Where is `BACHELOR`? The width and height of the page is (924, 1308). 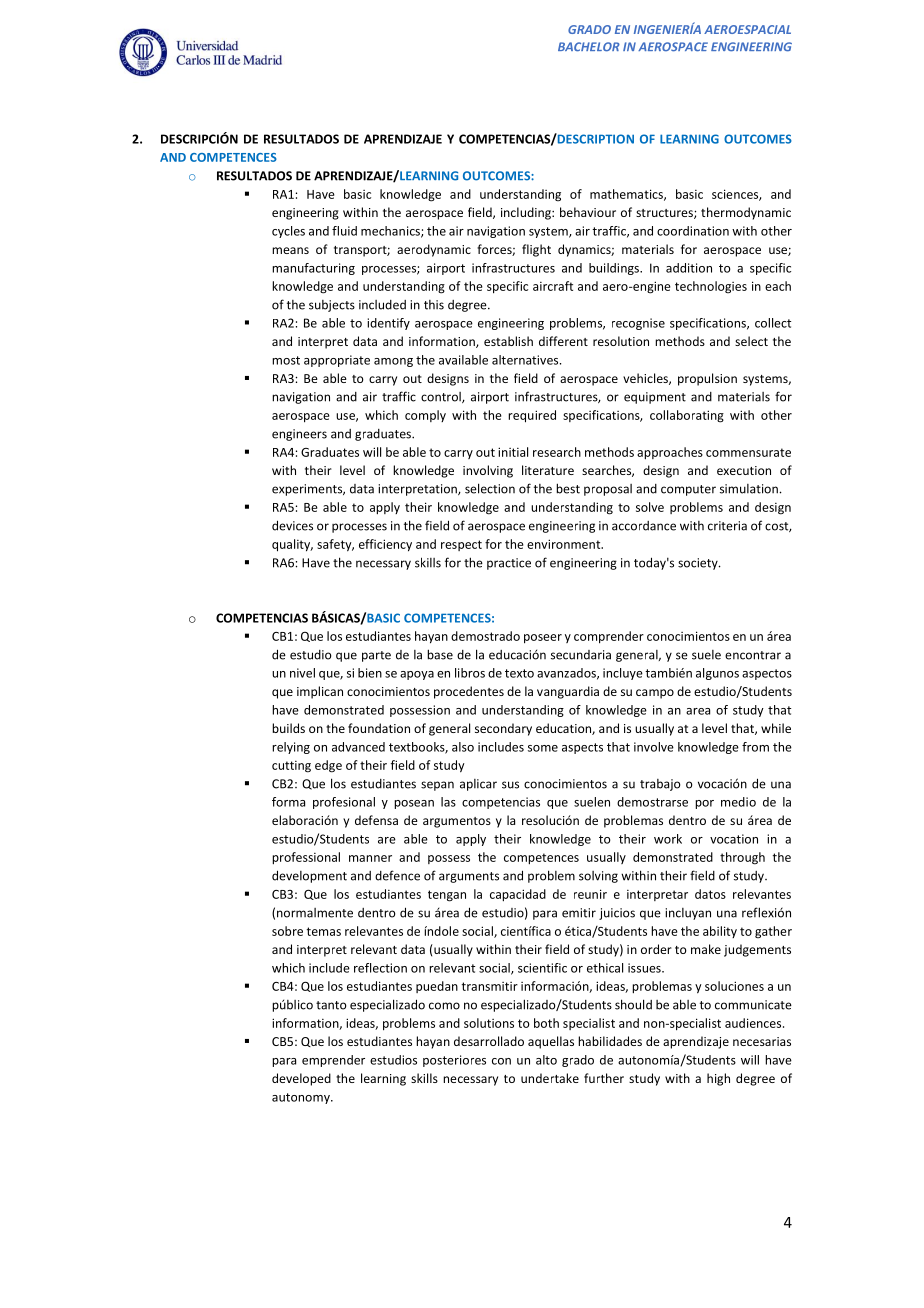 BACHELOR is located at coordinates (589, 47).
